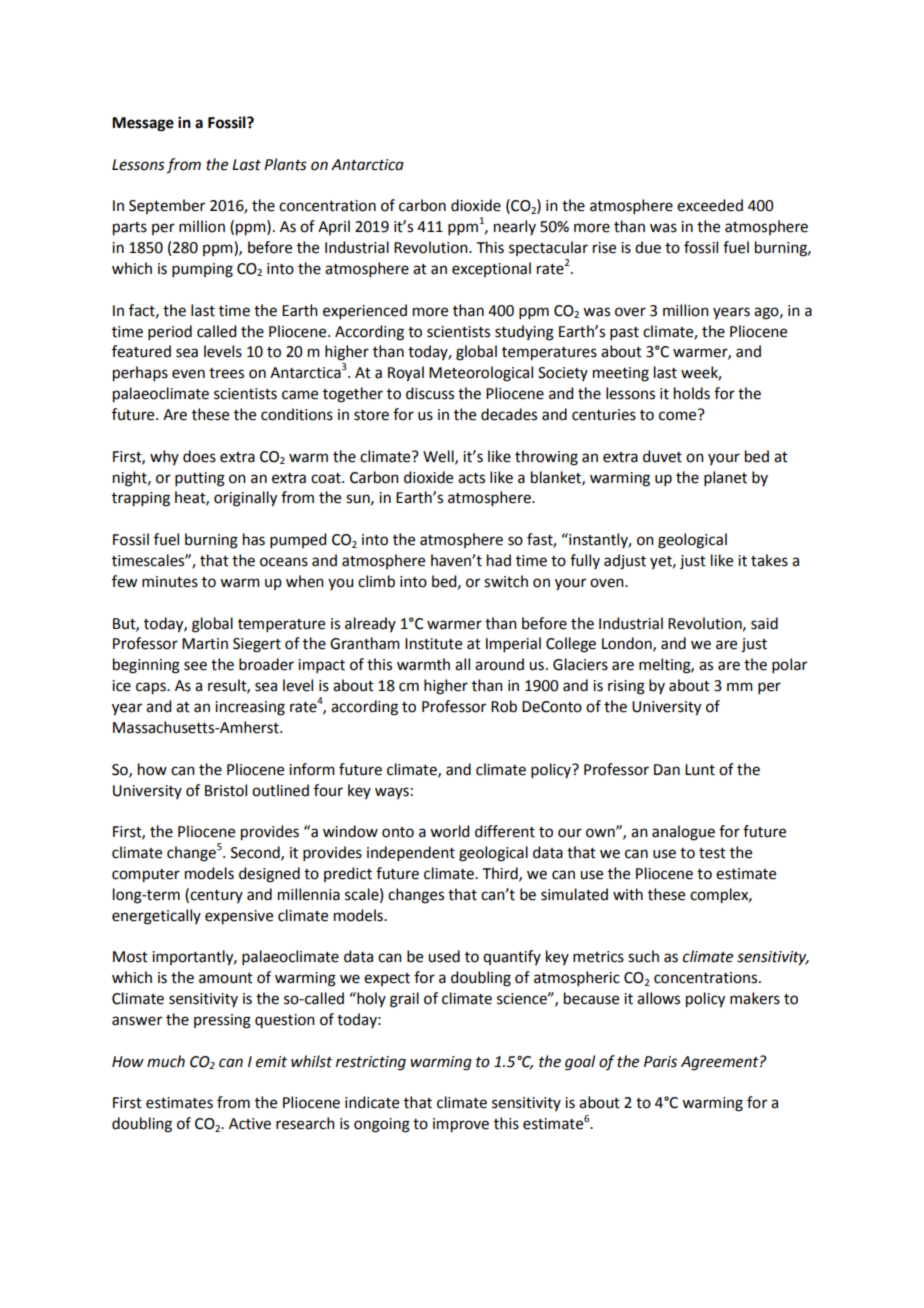  Describe the element at coordinates (710, 205) in the screenshot. I see `exceeded` at that location.
